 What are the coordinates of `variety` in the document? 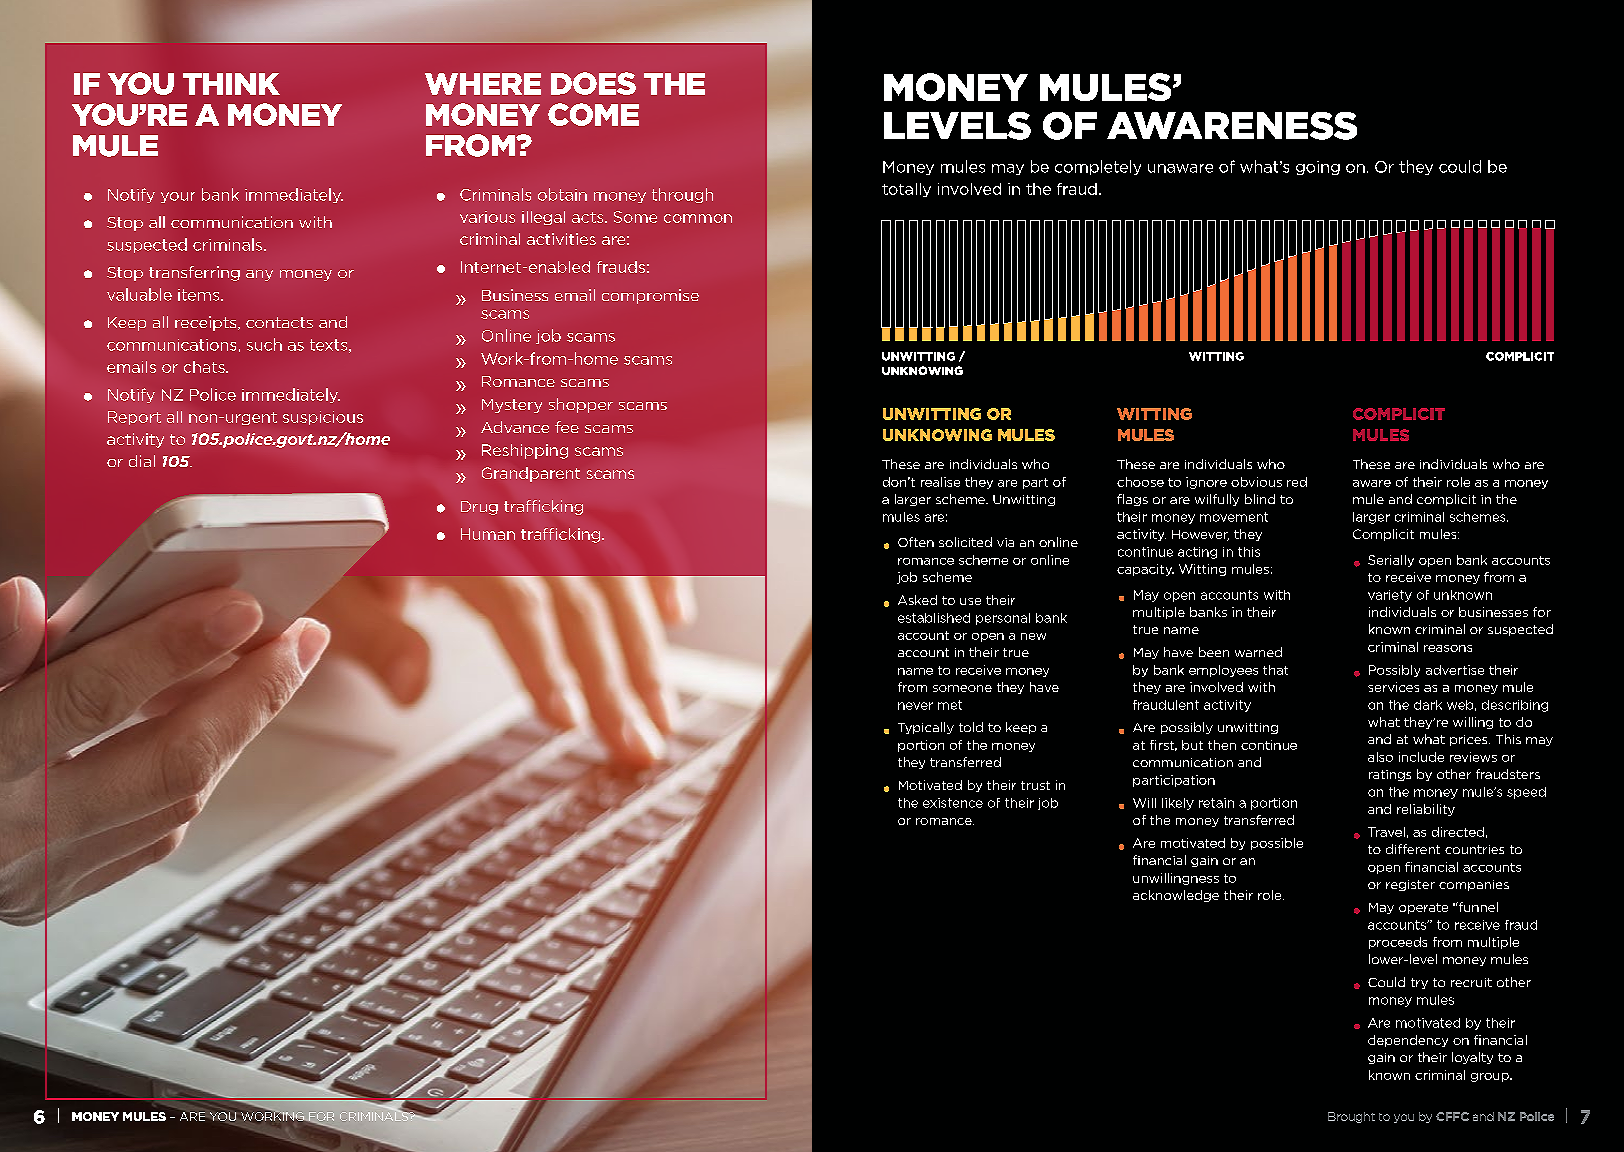 It's located at (1390, 596).
